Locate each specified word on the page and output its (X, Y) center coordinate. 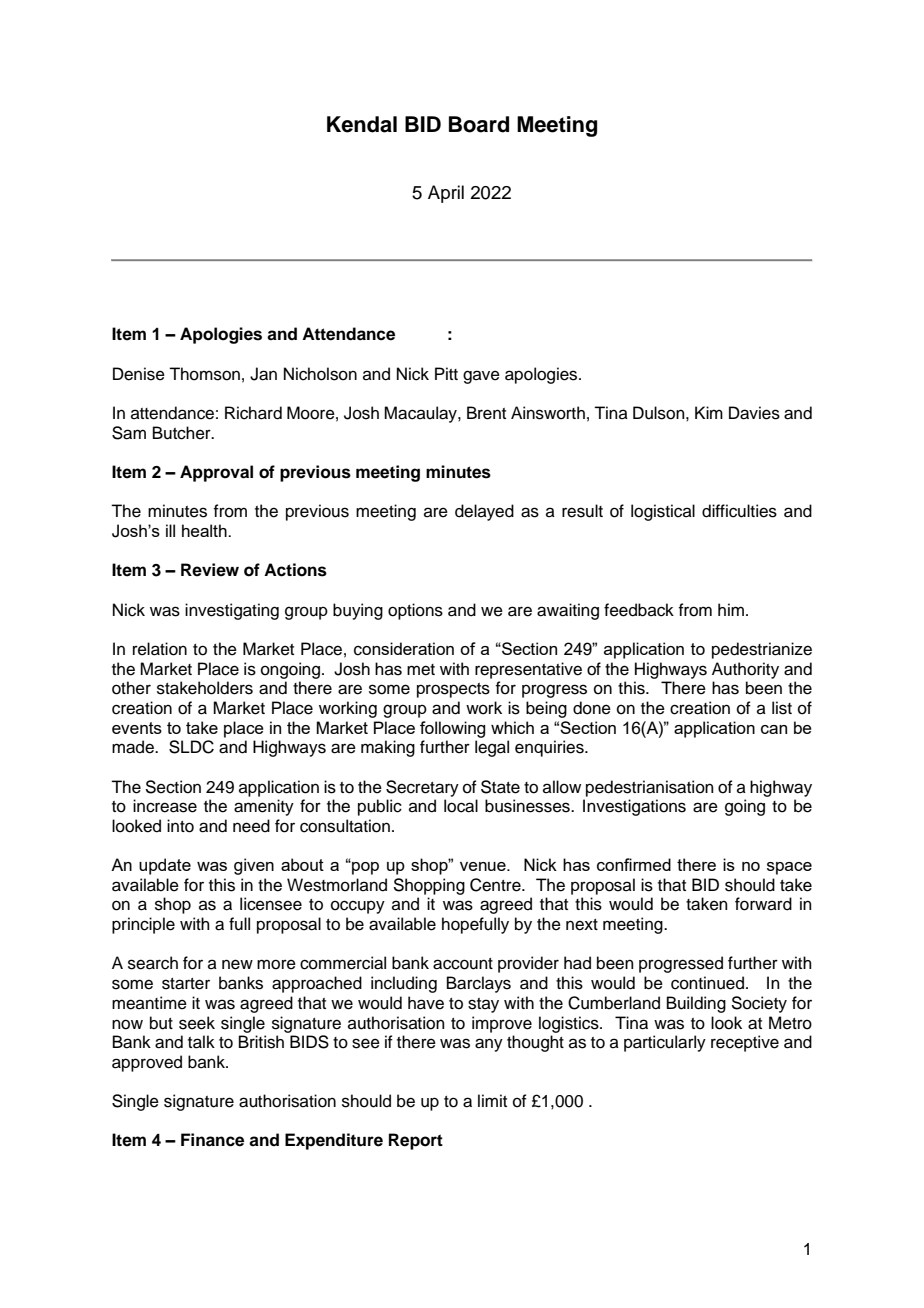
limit (492, 1100)
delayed (484, 512)
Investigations (634, 807)
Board (479, 124)
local (461, 806)
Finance (212, 1140)
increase (165, 806)
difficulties (739, 511)
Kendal (362, 124)
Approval (216, 473)
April (446, 194)
